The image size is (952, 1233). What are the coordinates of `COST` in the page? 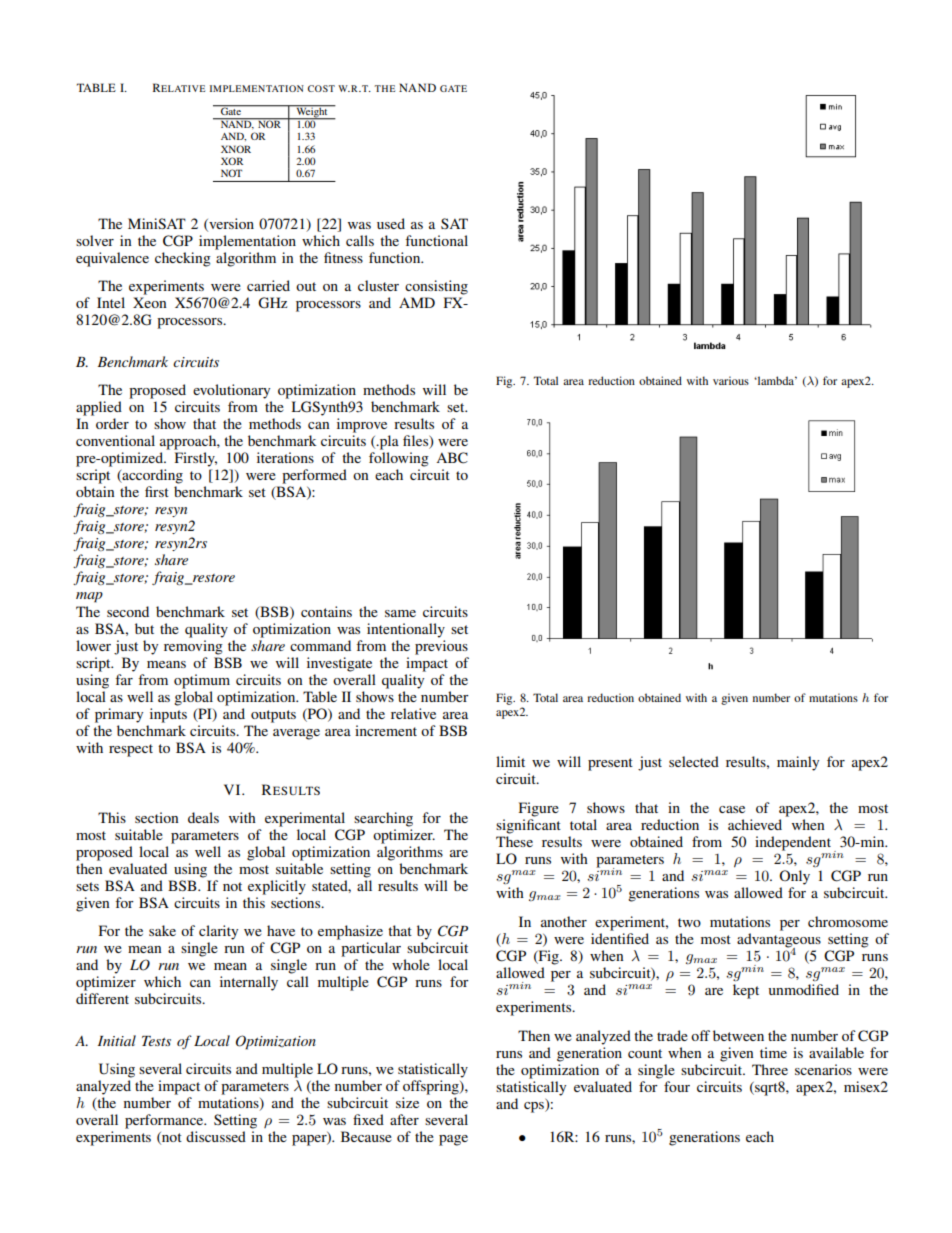 It's located at (321, 88).
